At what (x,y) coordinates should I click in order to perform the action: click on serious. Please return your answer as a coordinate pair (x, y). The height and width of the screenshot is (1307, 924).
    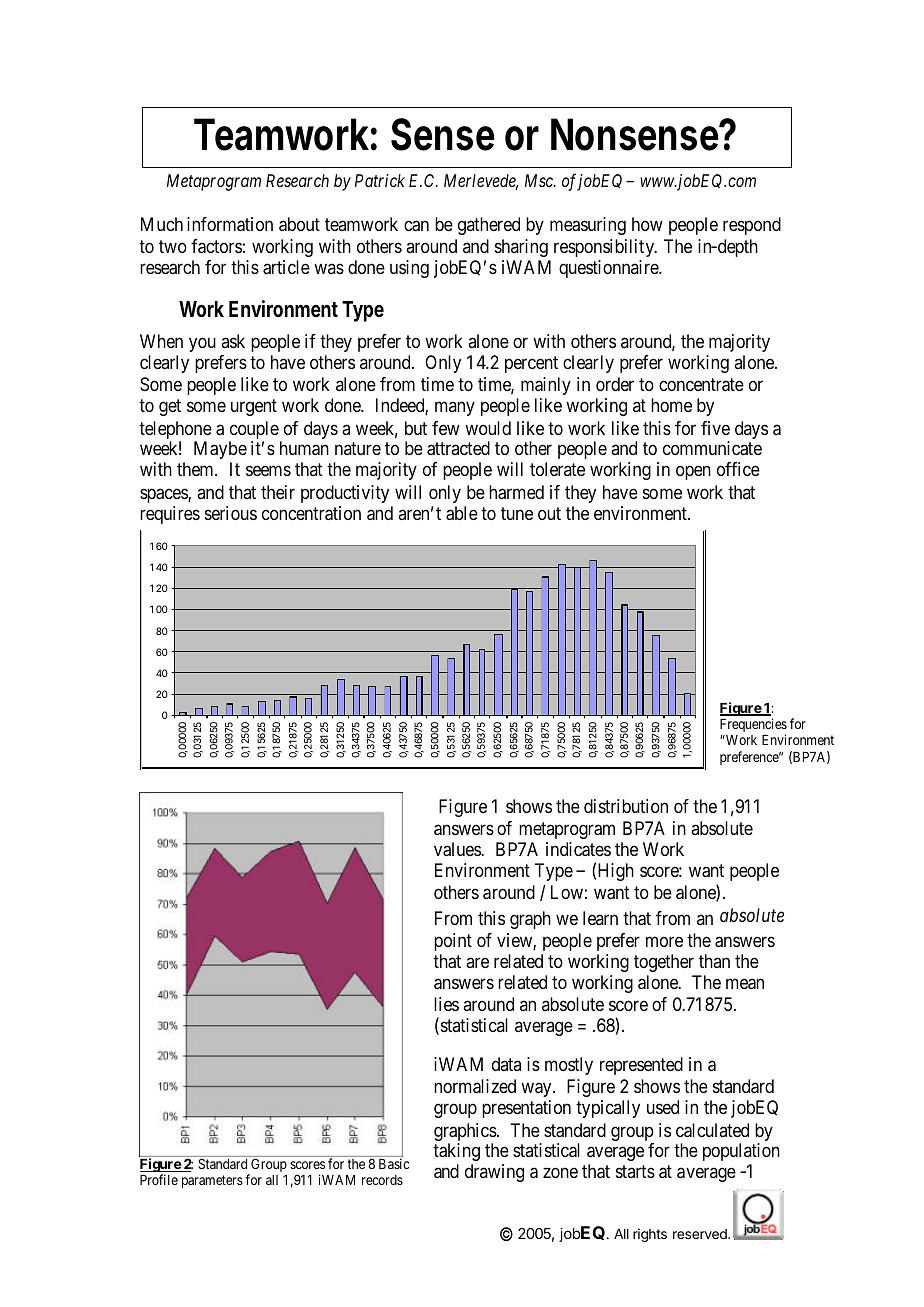
    Looking at the image, I should click on (231, 513).
